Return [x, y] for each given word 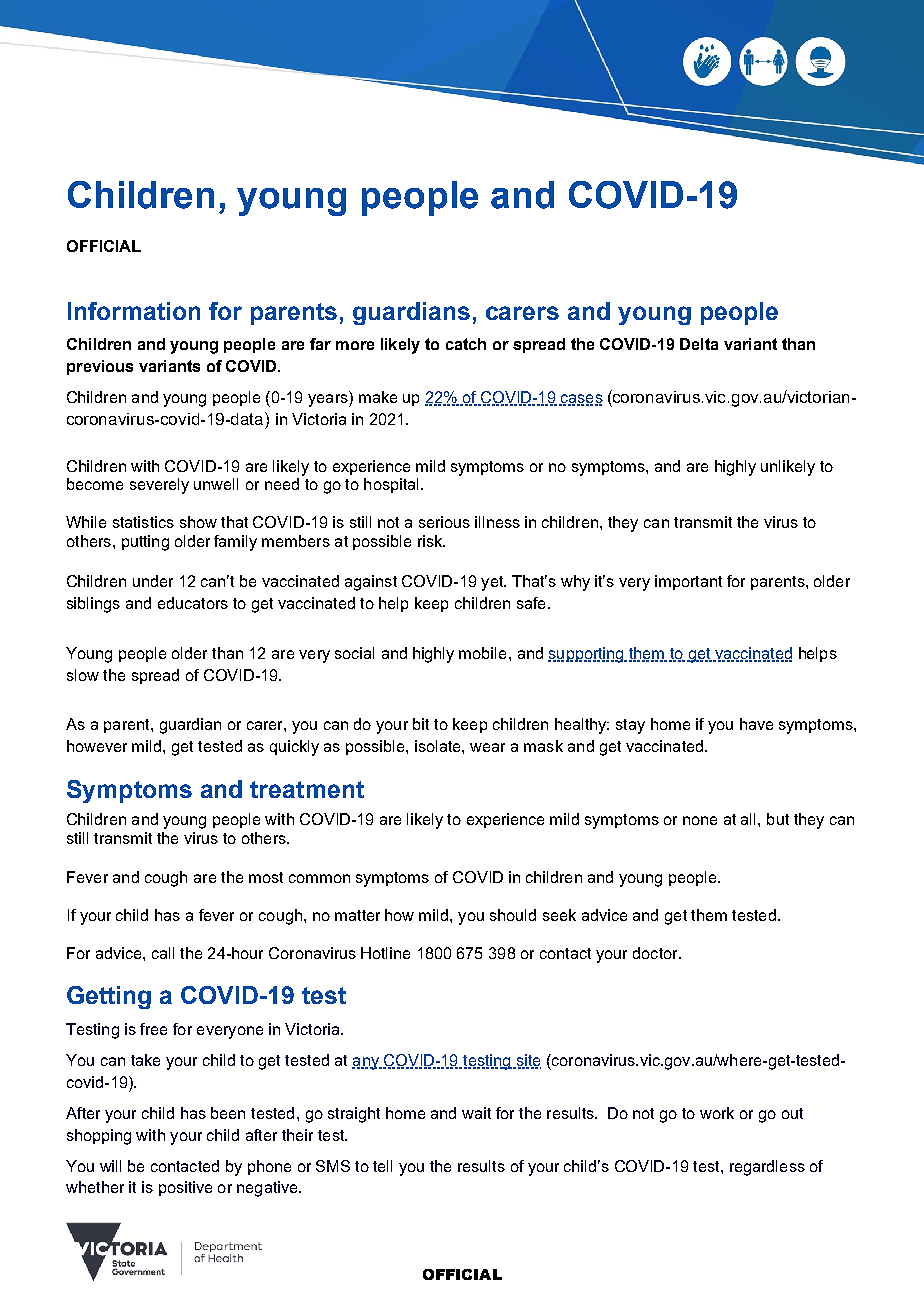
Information [134, 311]
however [97, 746]
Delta [699, 344]
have [756, 724]
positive [185, 1188]
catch [466, 344]
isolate [439, 746]
